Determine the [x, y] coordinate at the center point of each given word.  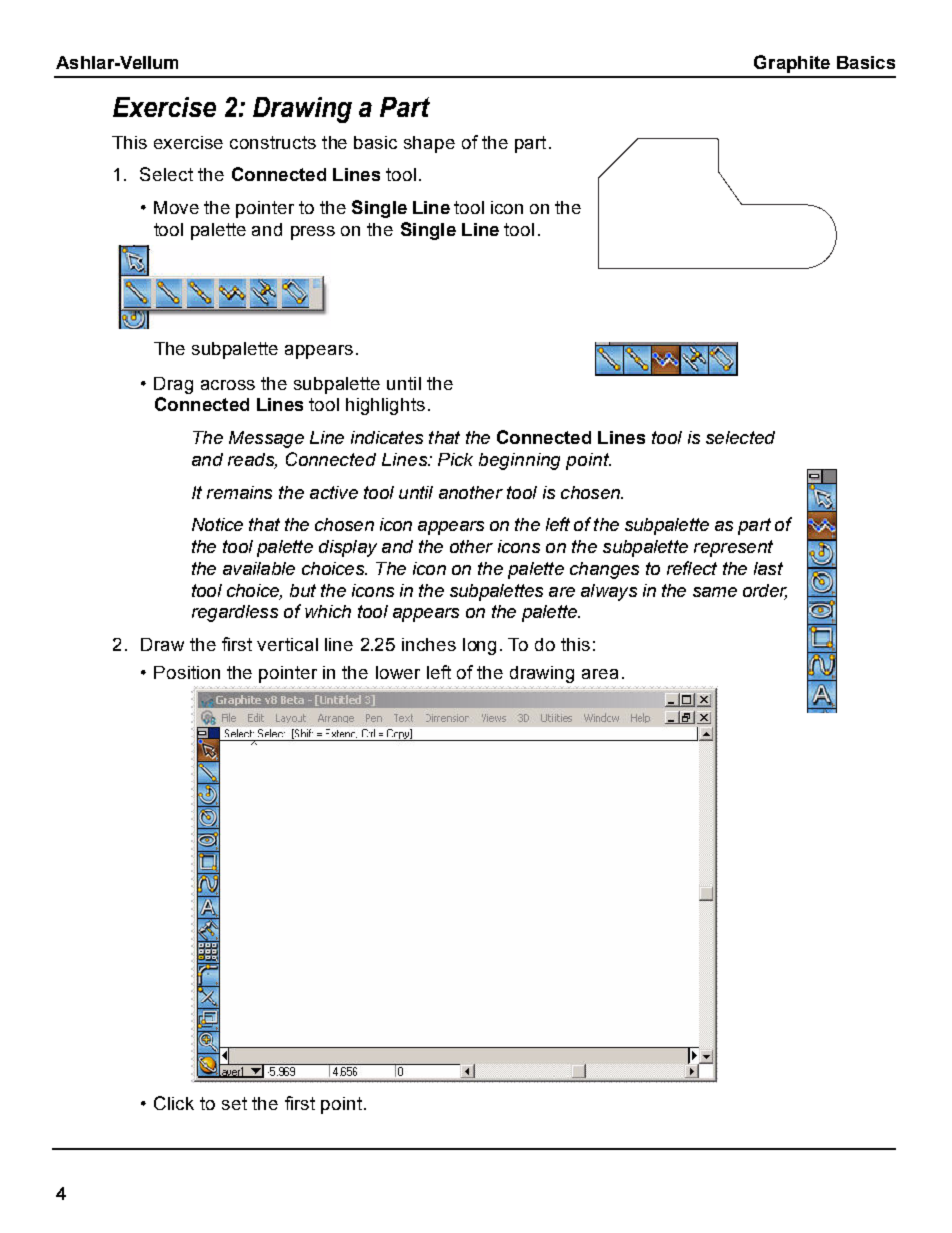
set [234, 1103]
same [715, 592]
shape [429, 144]
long [479, 646]
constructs [273, 142]
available [259, 568]
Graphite [792, 64]
